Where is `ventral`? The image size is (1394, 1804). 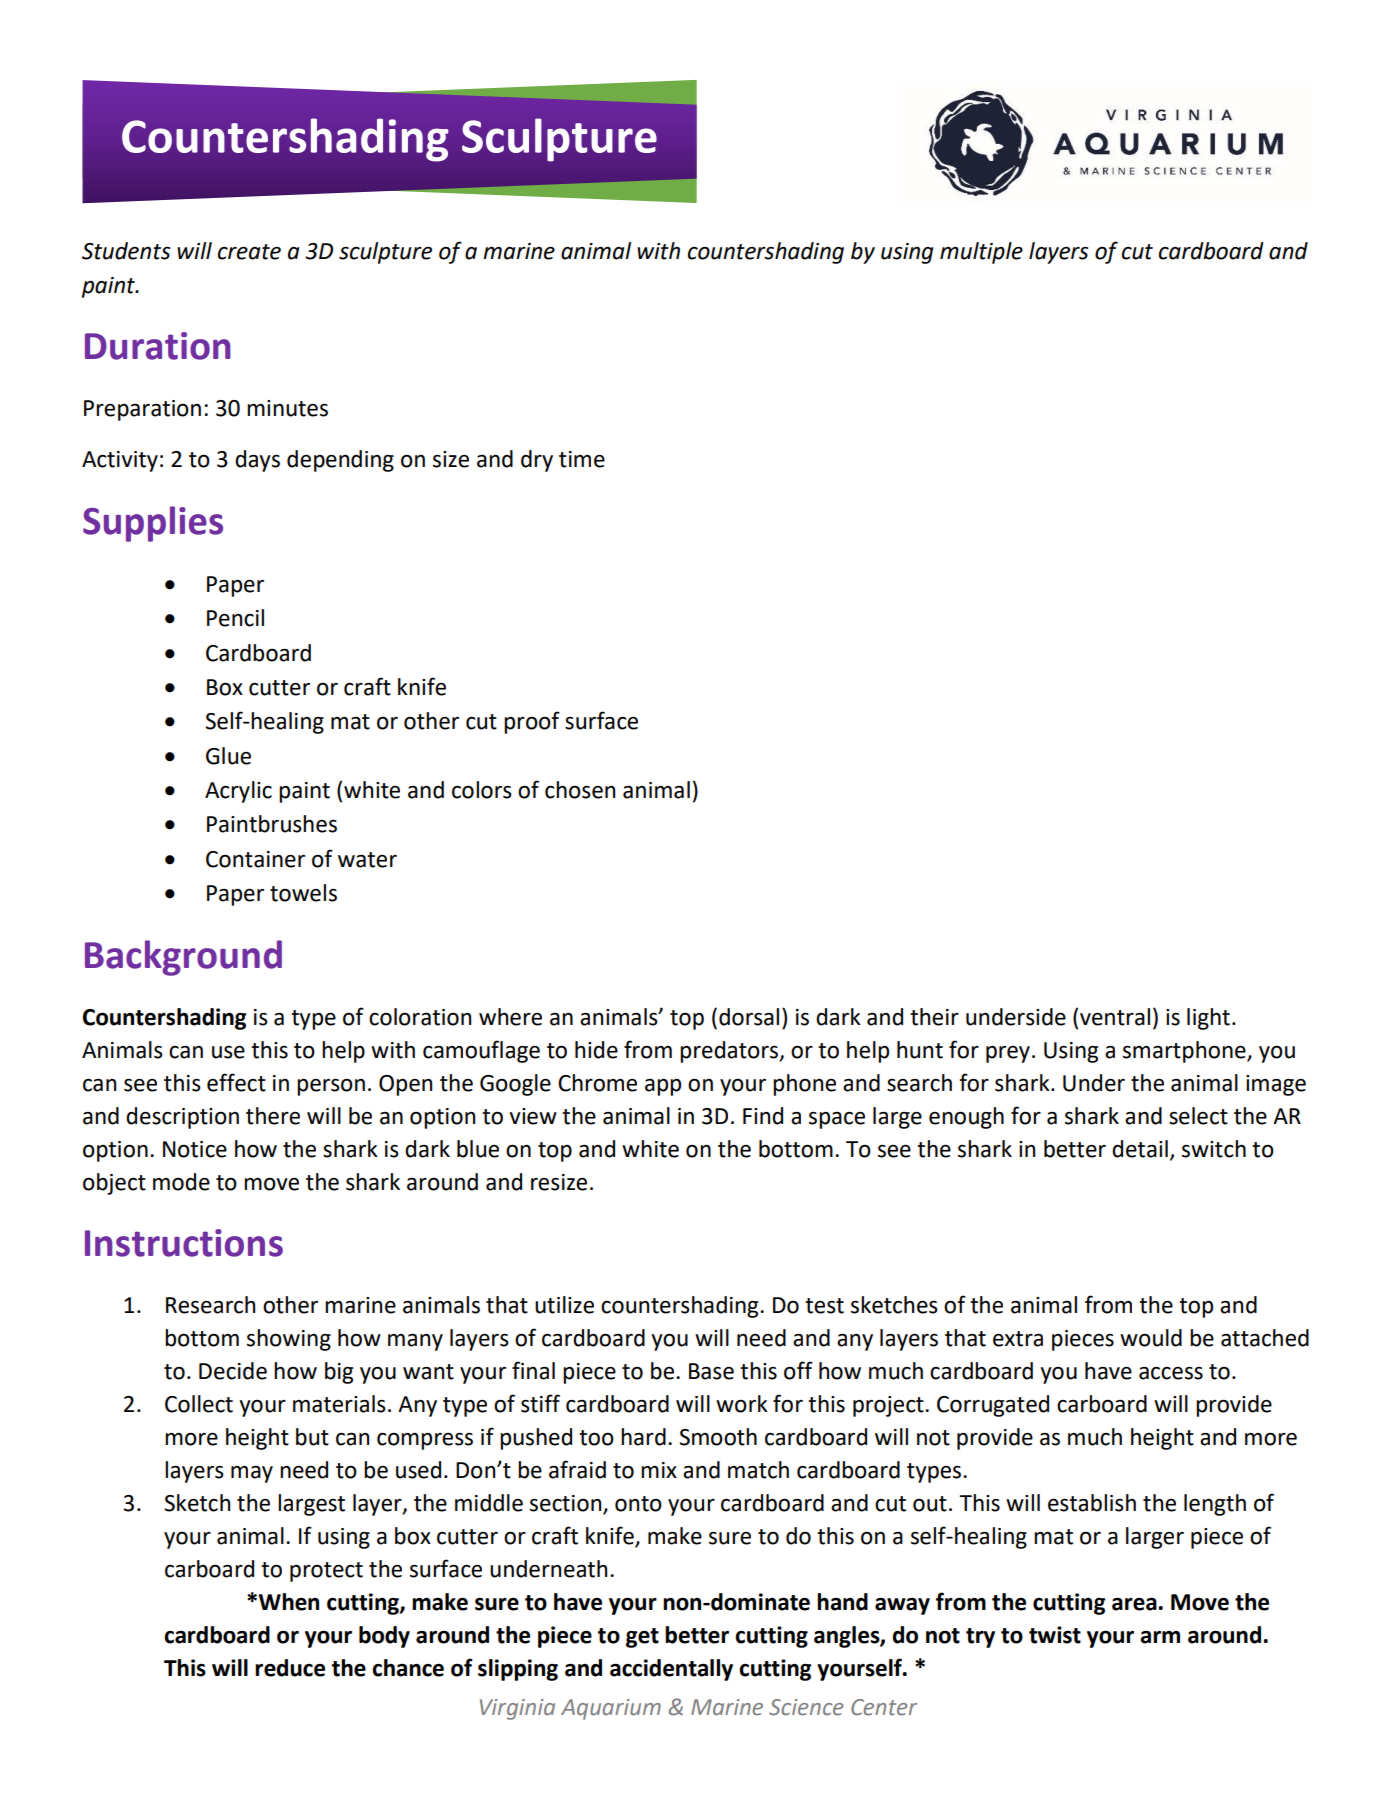 ventral is located at coordinates (1115, 1017).
